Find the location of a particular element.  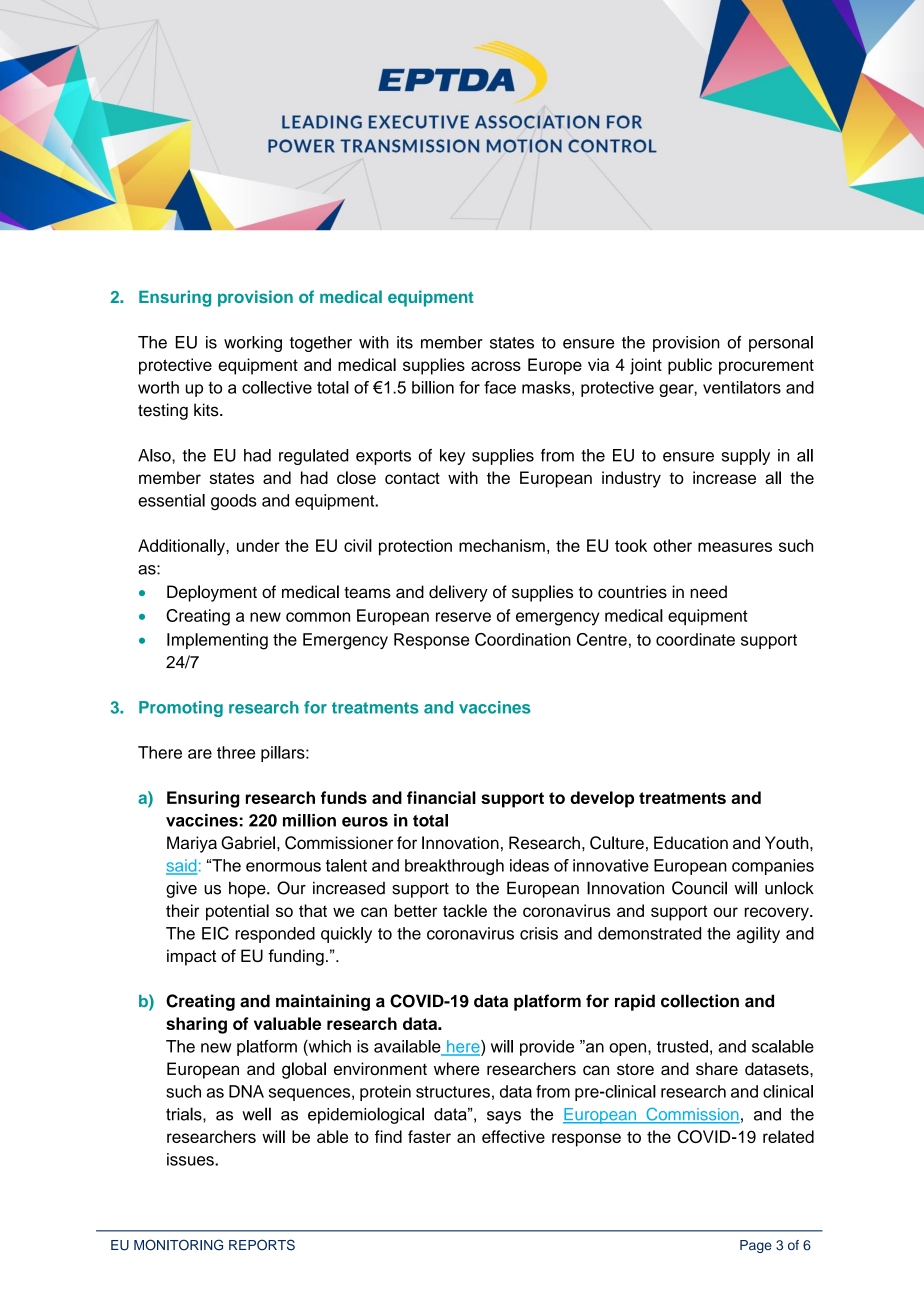

collection is located at coordinates (700, 1001).
